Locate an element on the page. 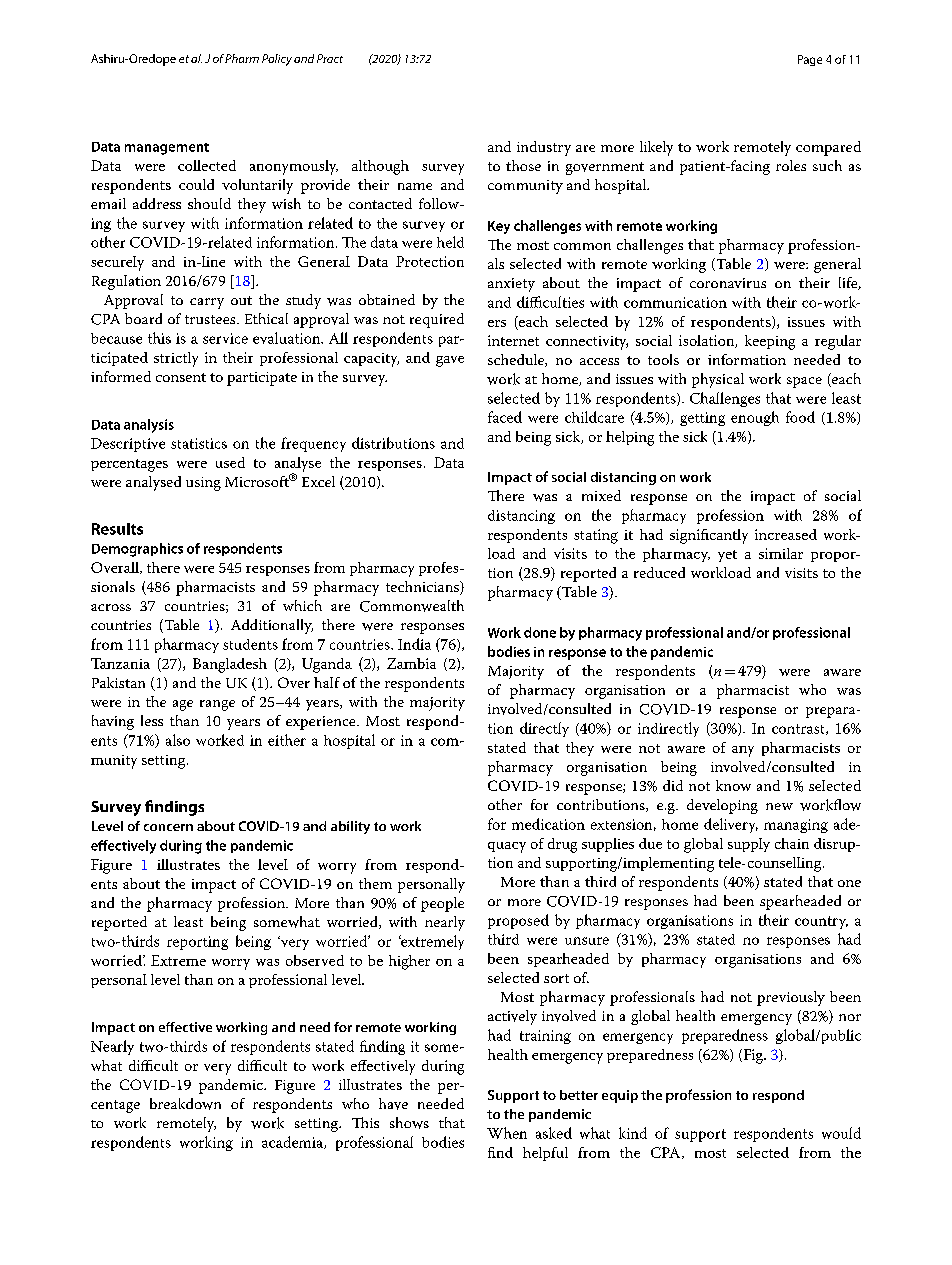 The width and height of the image is (952, 1265). When is located at coordinates (507, 1133).
